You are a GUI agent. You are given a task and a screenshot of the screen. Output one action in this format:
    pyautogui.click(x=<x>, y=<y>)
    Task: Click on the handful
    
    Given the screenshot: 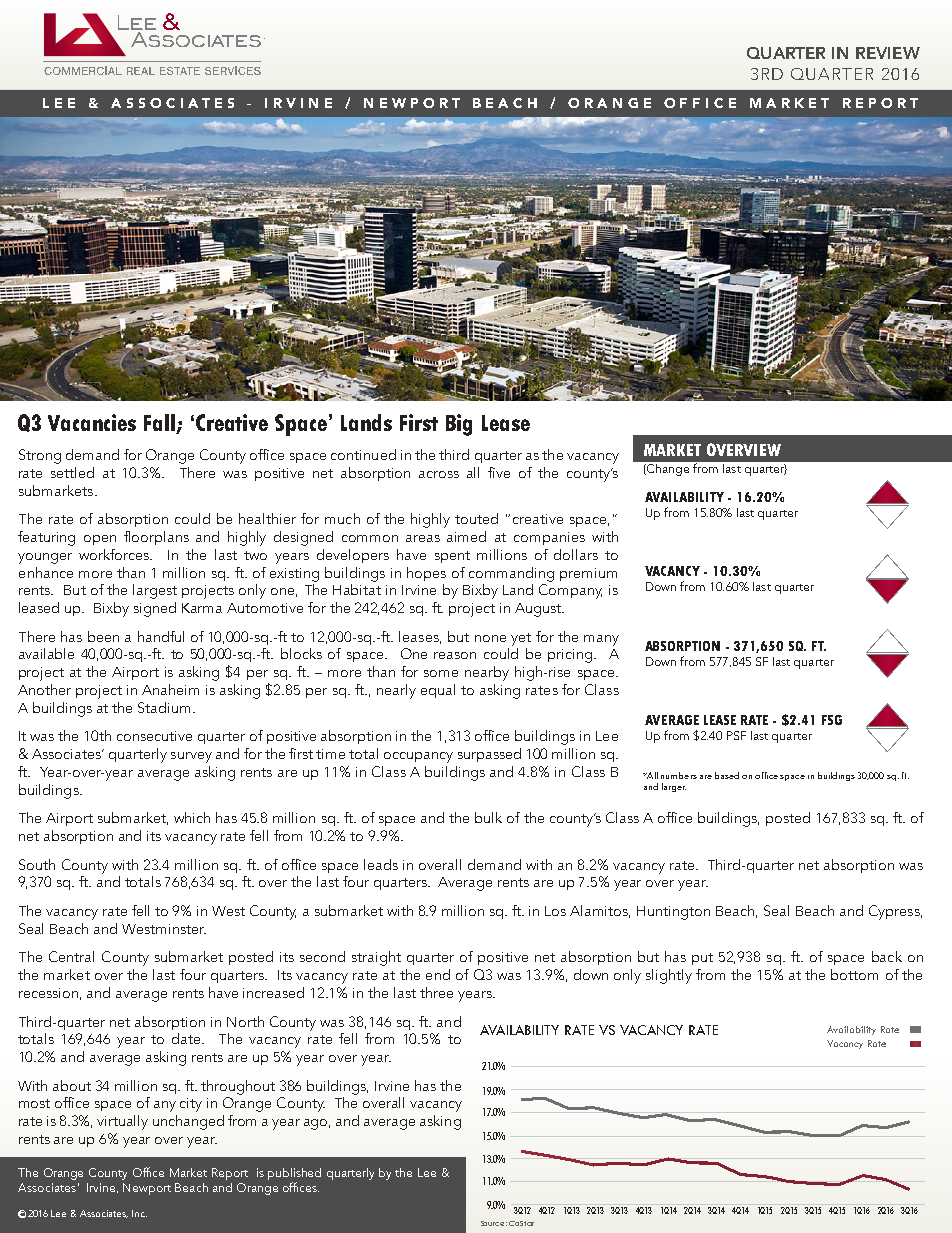 What is the action you would take?
    pyautogui.click(x=161, y=636)
